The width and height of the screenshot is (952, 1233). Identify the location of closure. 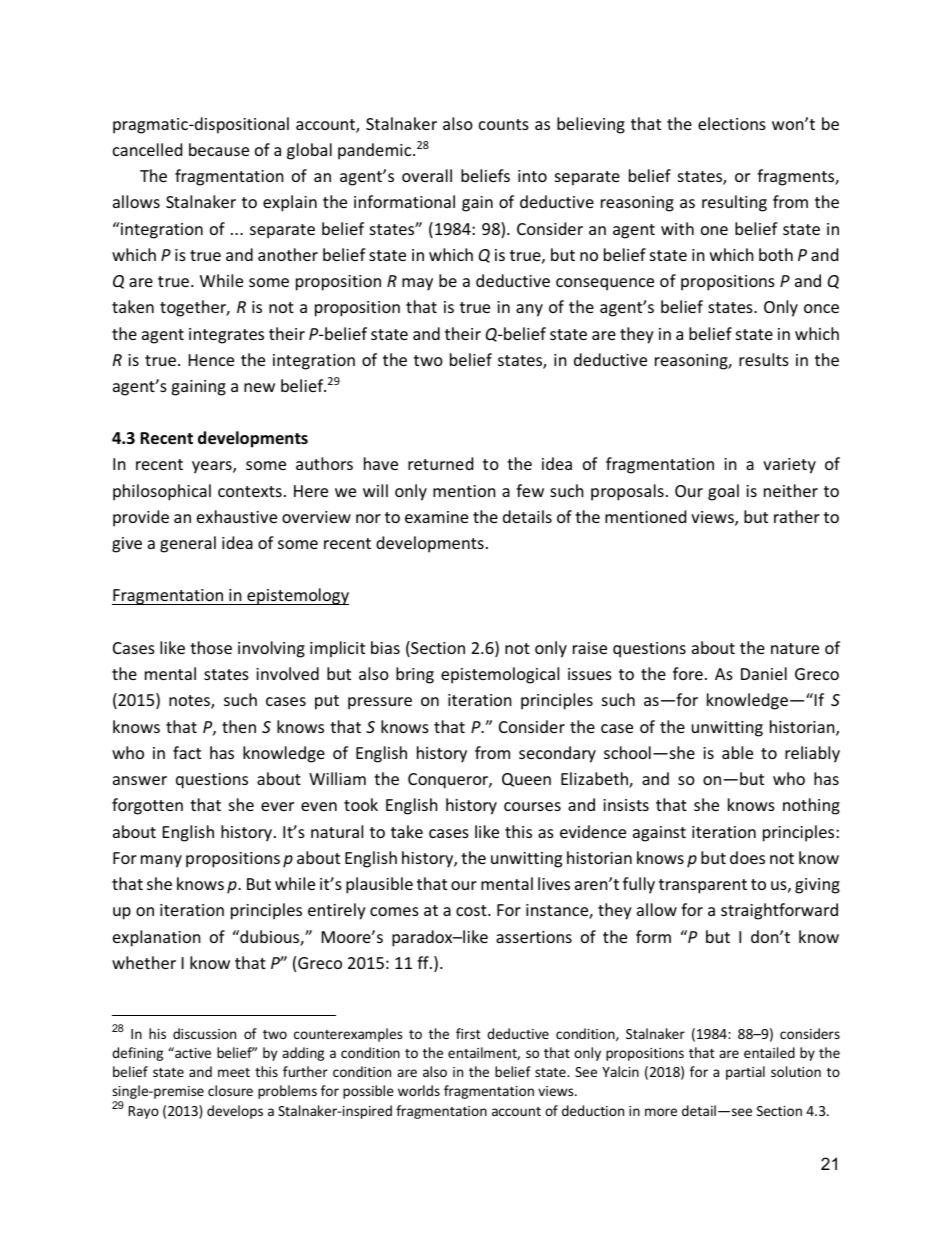
(230, 1090).
